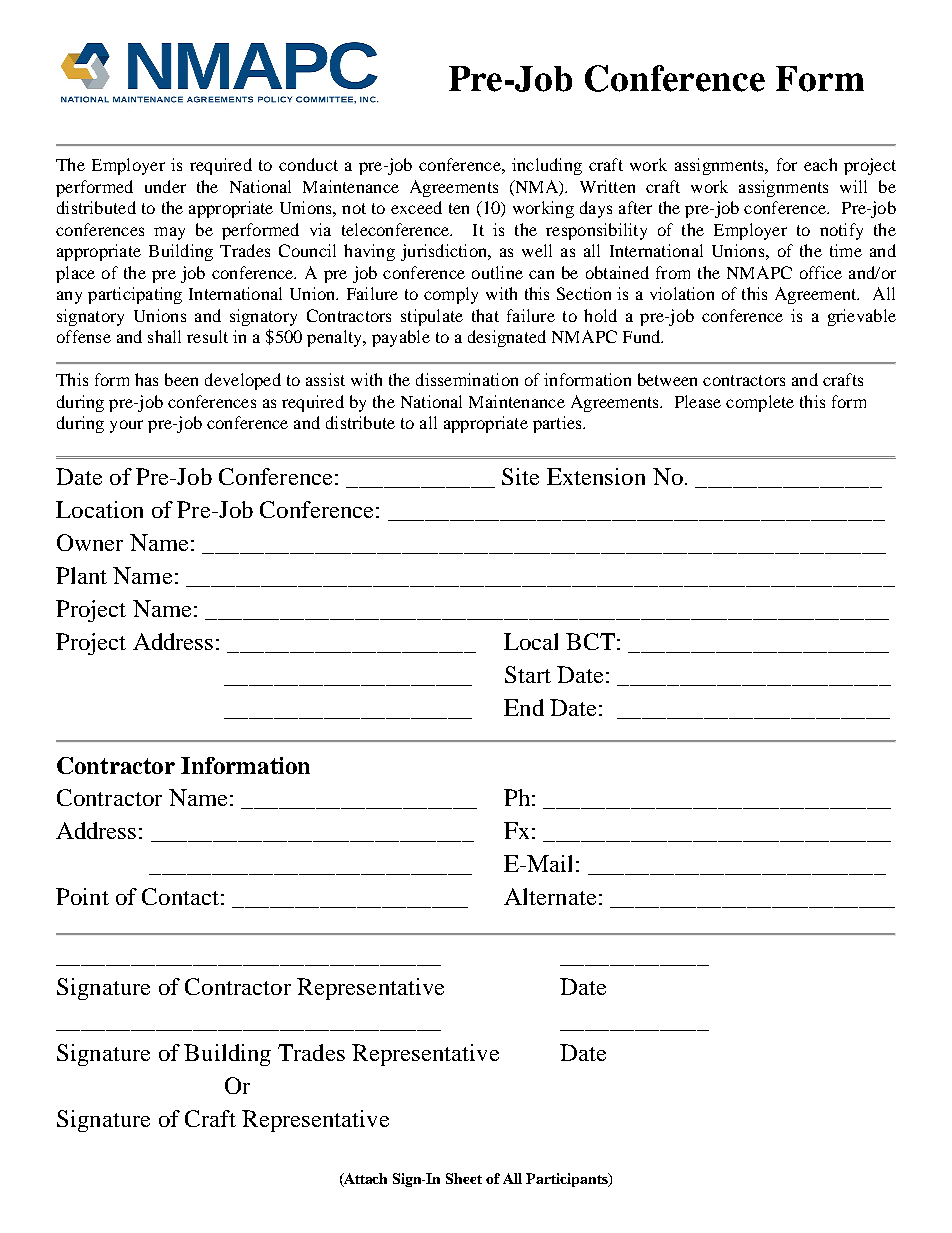 This document has height=1233, width=952. I want to click on exceed, so click(416, 207).
